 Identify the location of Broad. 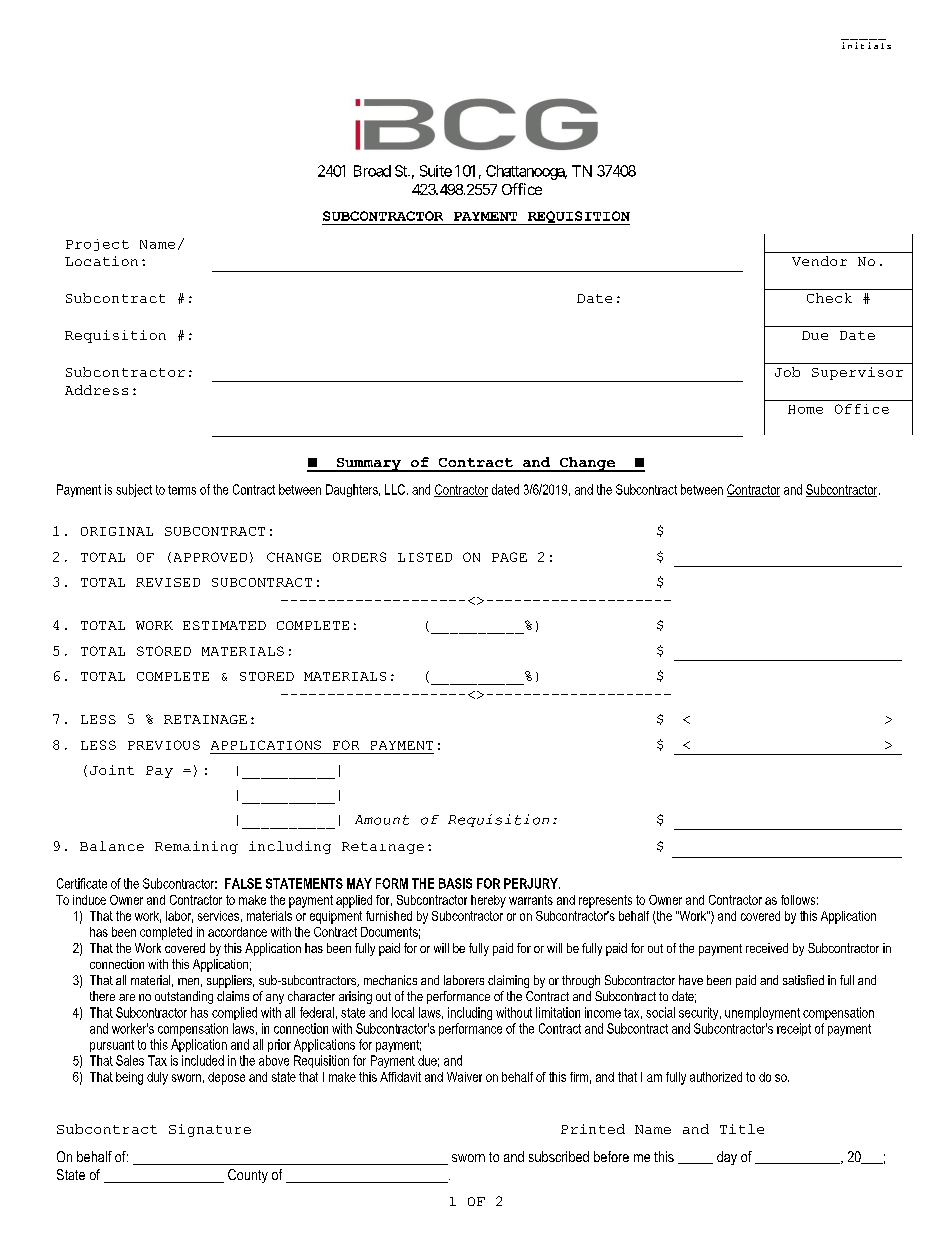
(372, 171).
